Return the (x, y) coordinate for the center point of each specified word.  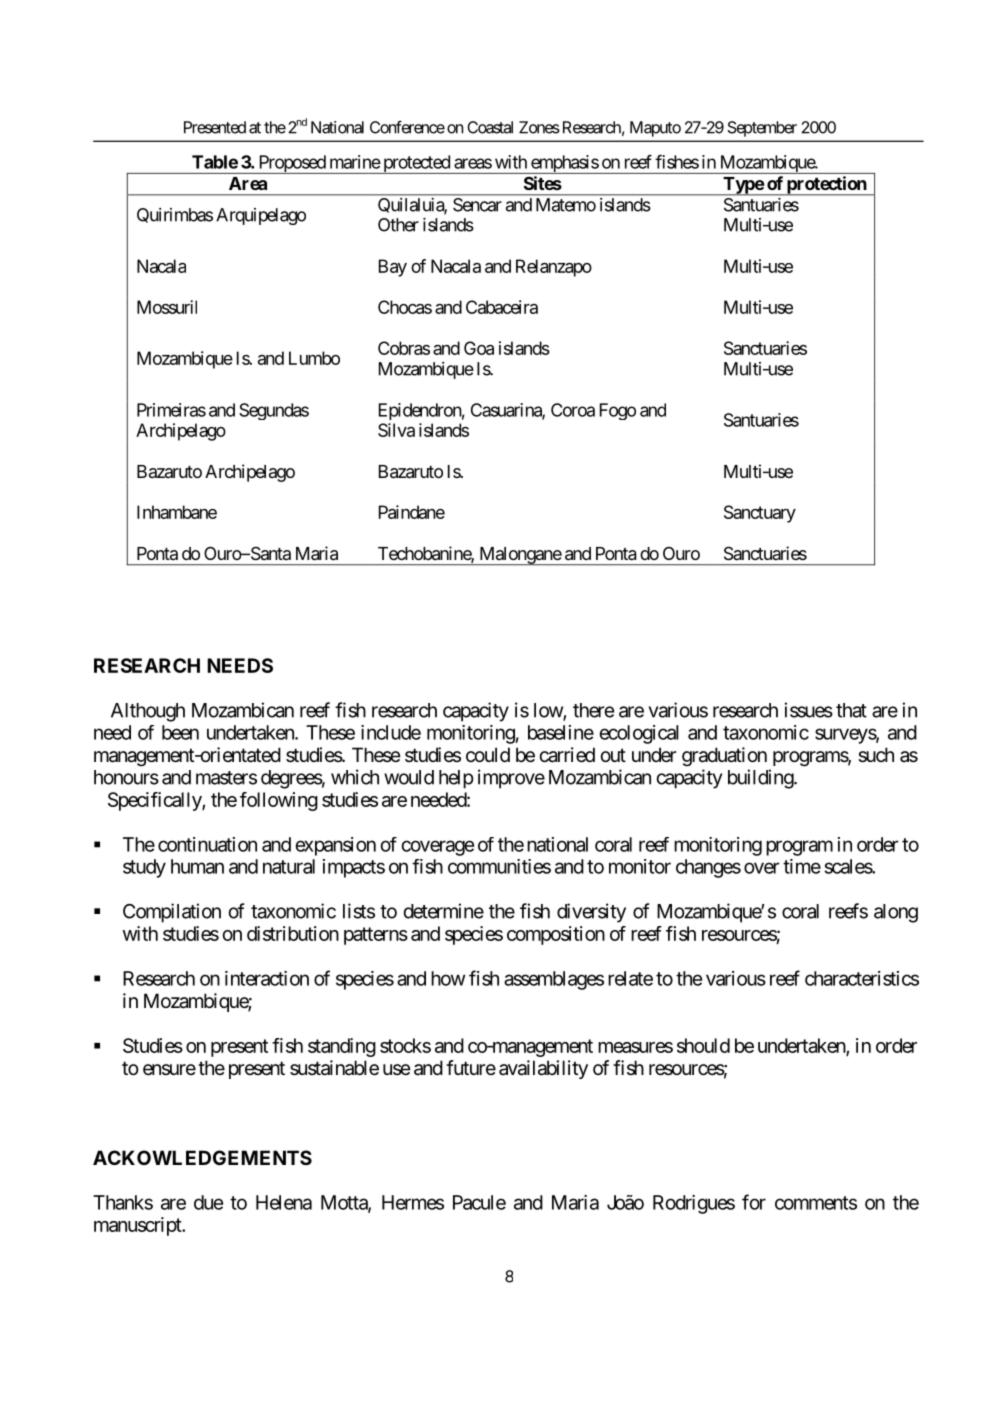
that (851, 710)
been (180, 732)
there (593, 710)
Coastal (490, 127)
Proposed (291, 164)
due (208, 1202)
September (762, 129)
